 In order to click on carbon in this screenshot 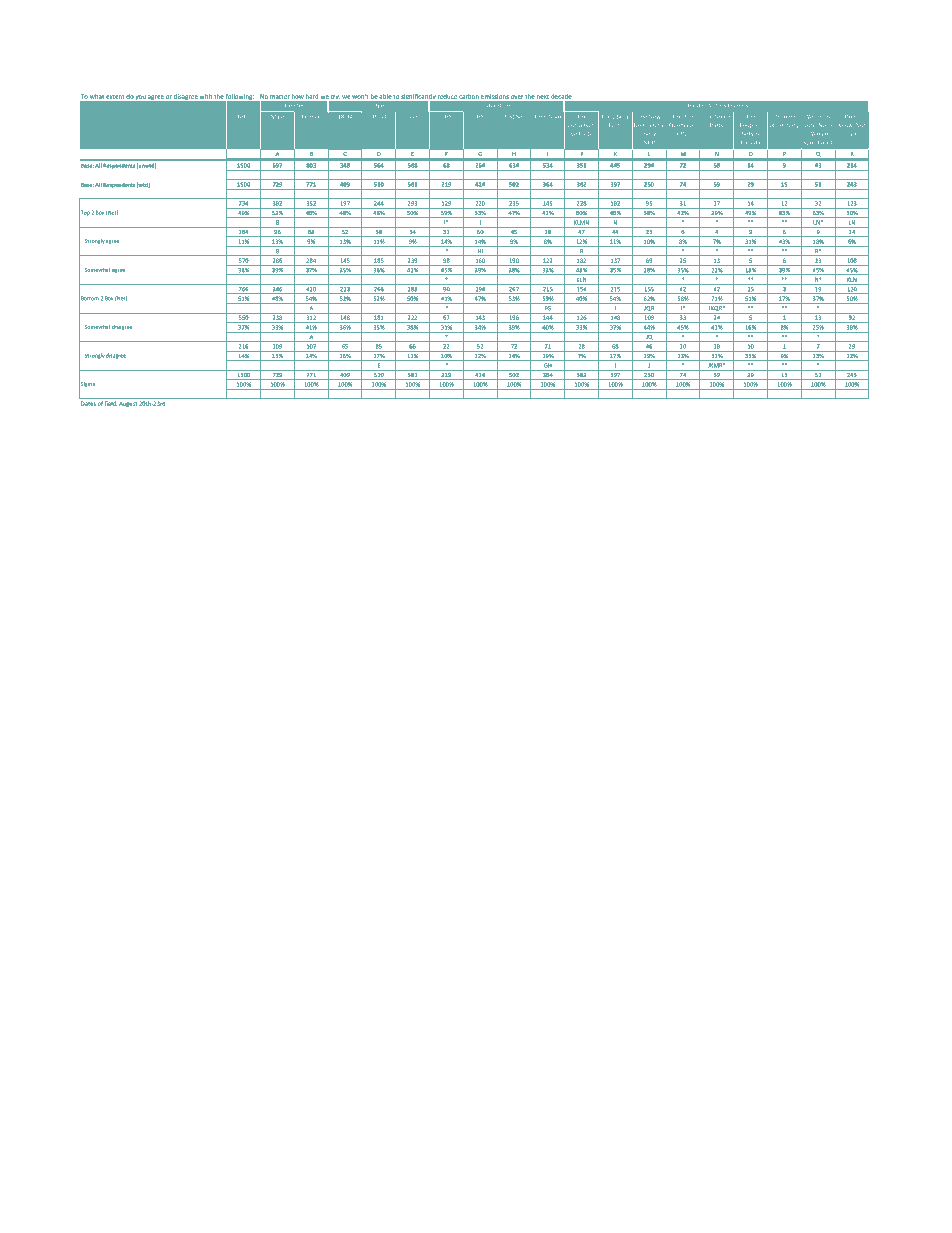, I will do `click(469, 96)`.
